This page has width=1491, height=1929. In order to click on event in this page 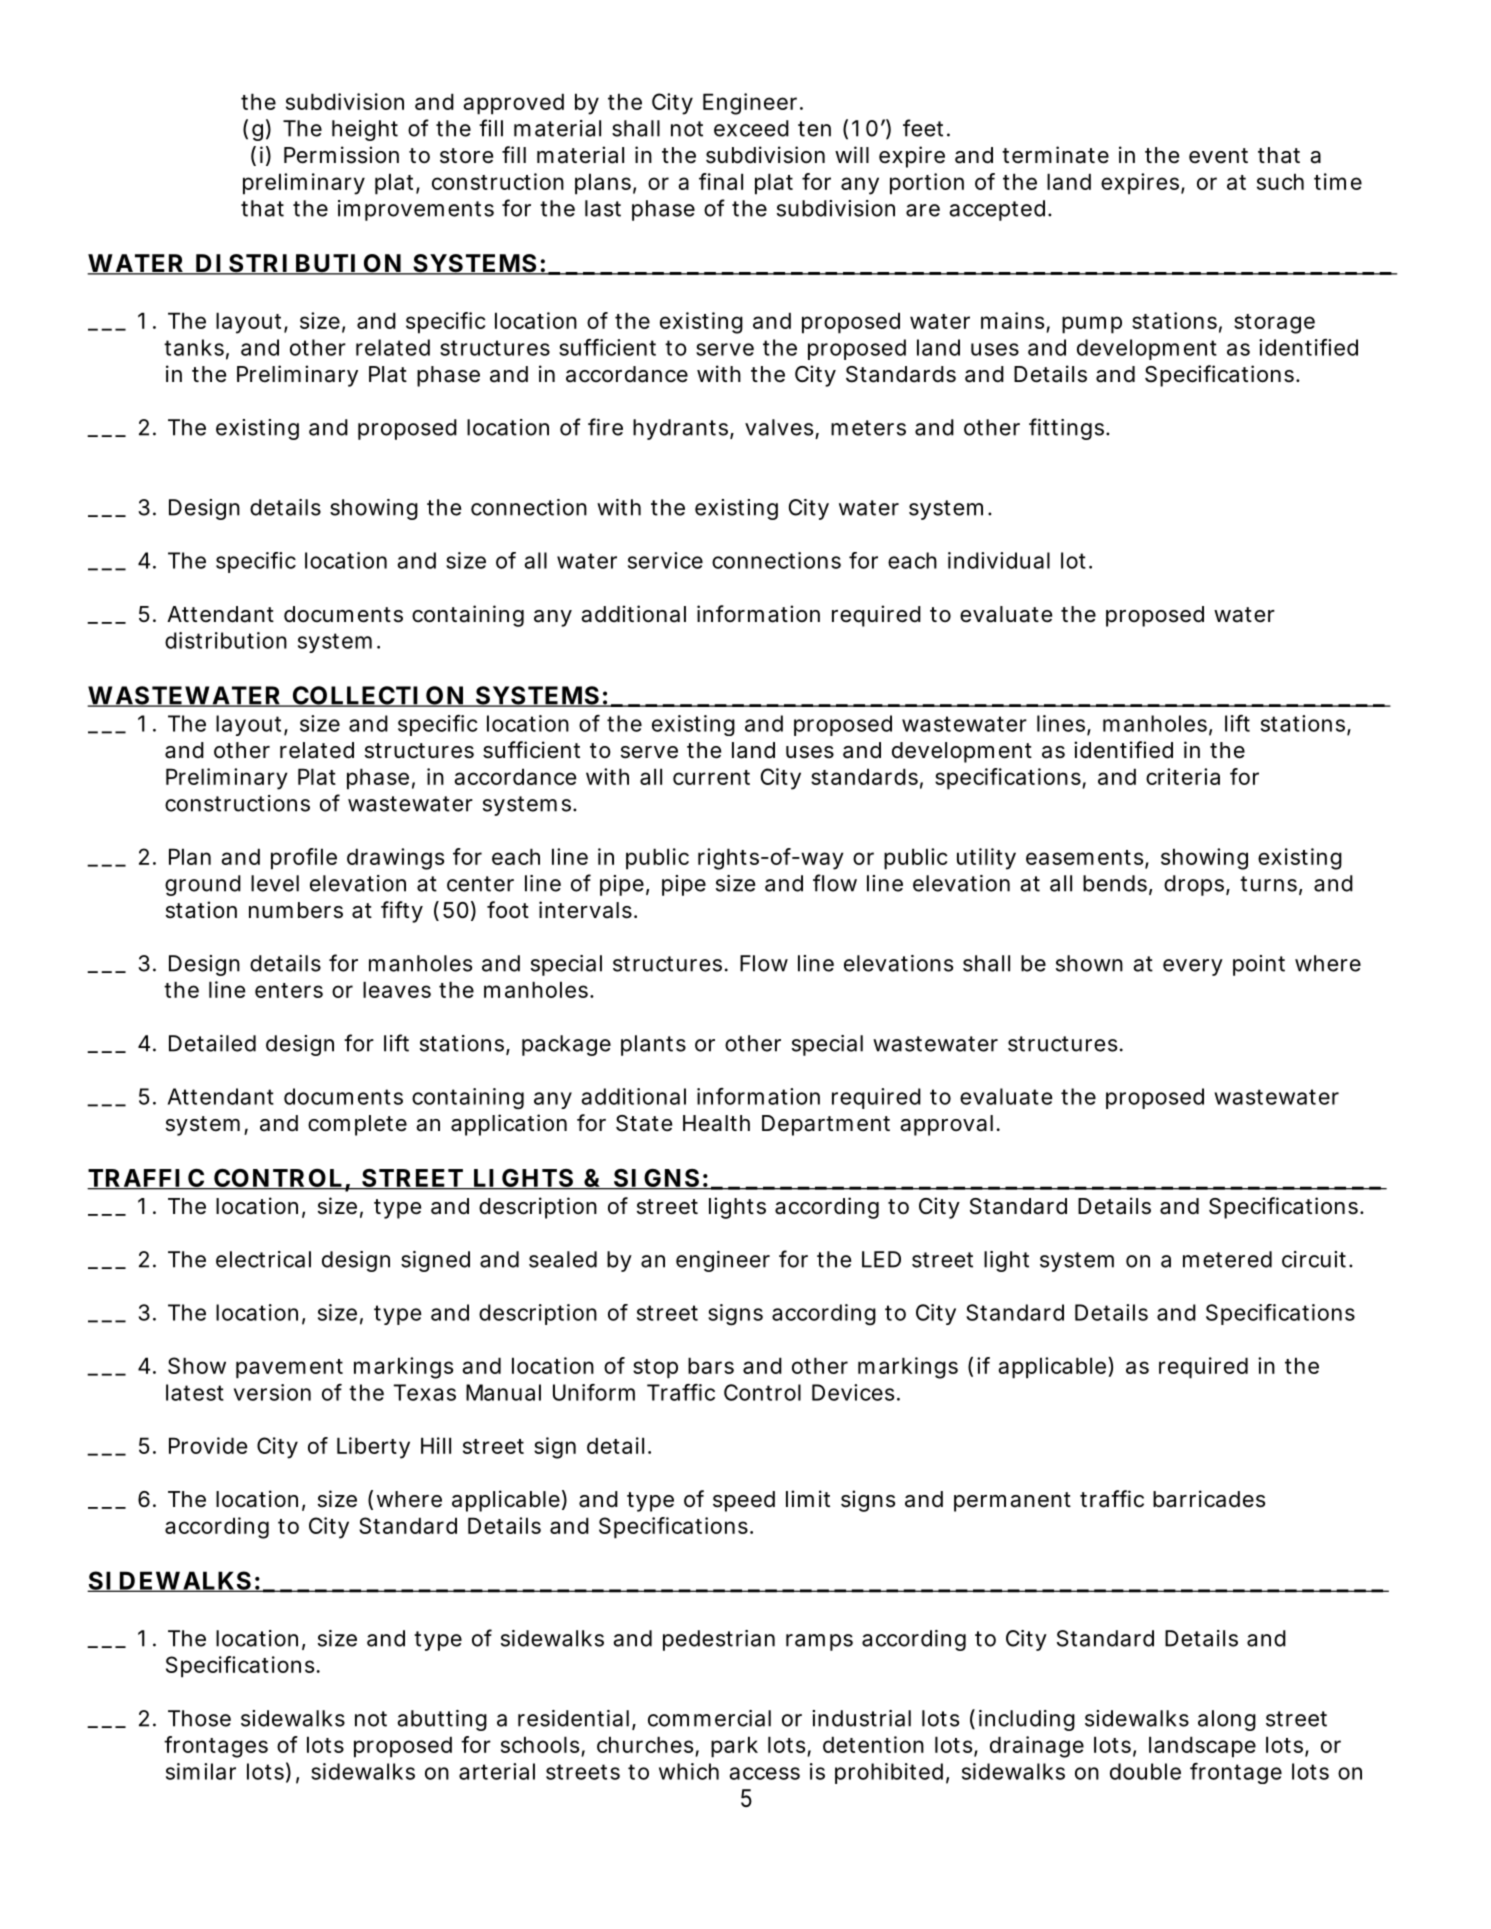, I will do `click(1218, 155)`.
